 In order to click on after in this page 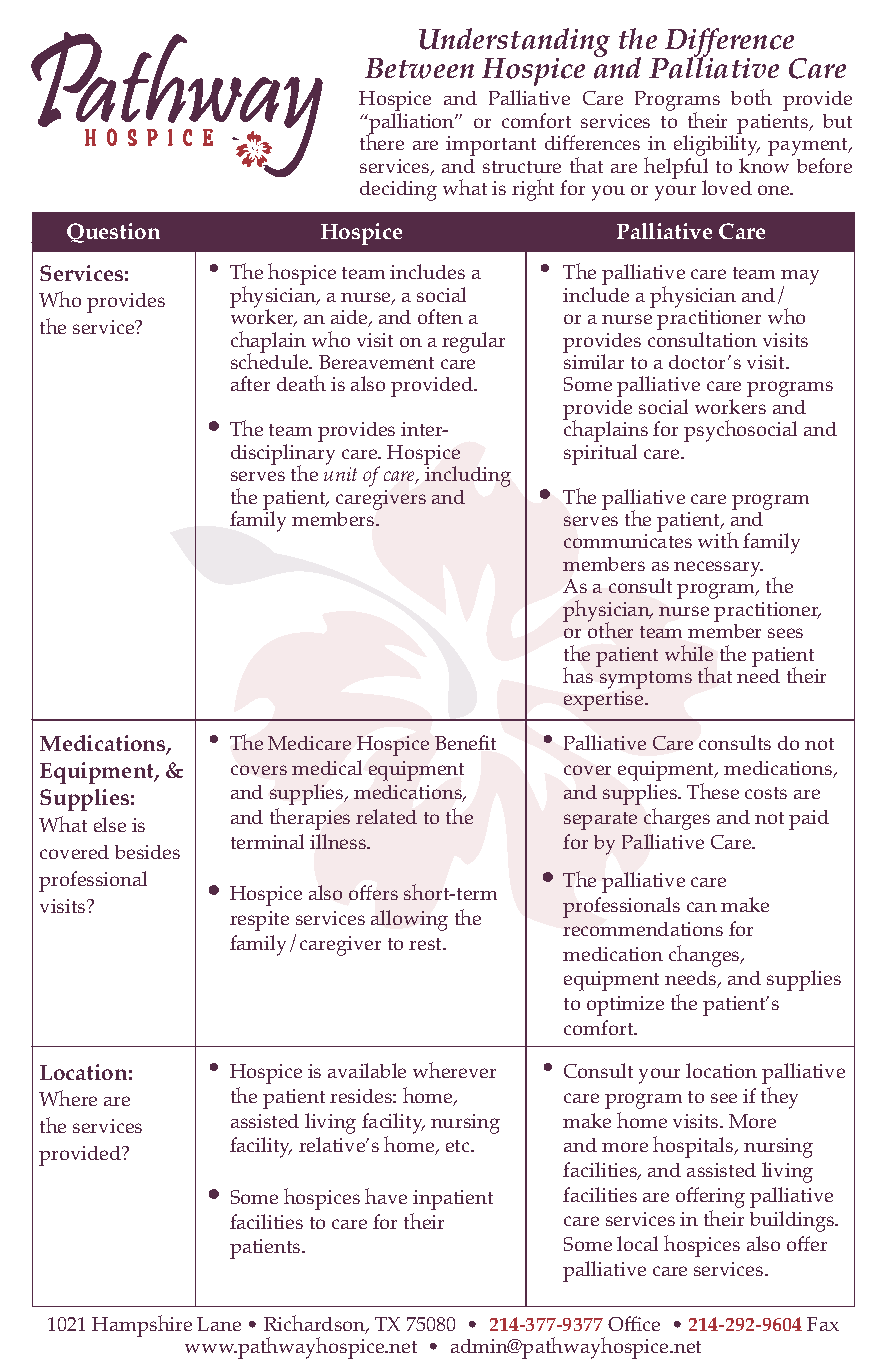, I will do `click(250, 383)`.
